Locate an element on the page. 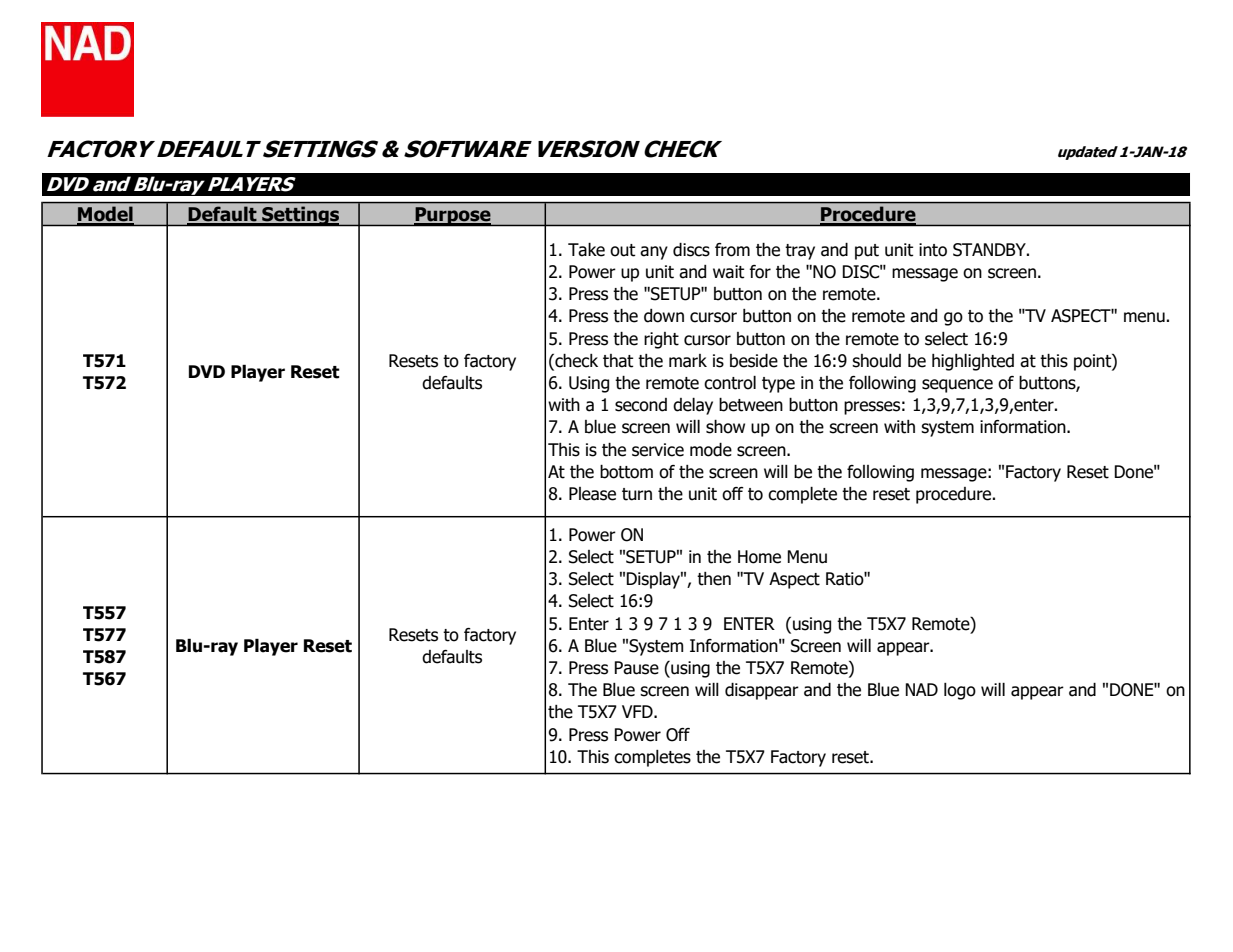 The height and width of the page is (952, 1233). turn is located at coordinates (637, 494).
